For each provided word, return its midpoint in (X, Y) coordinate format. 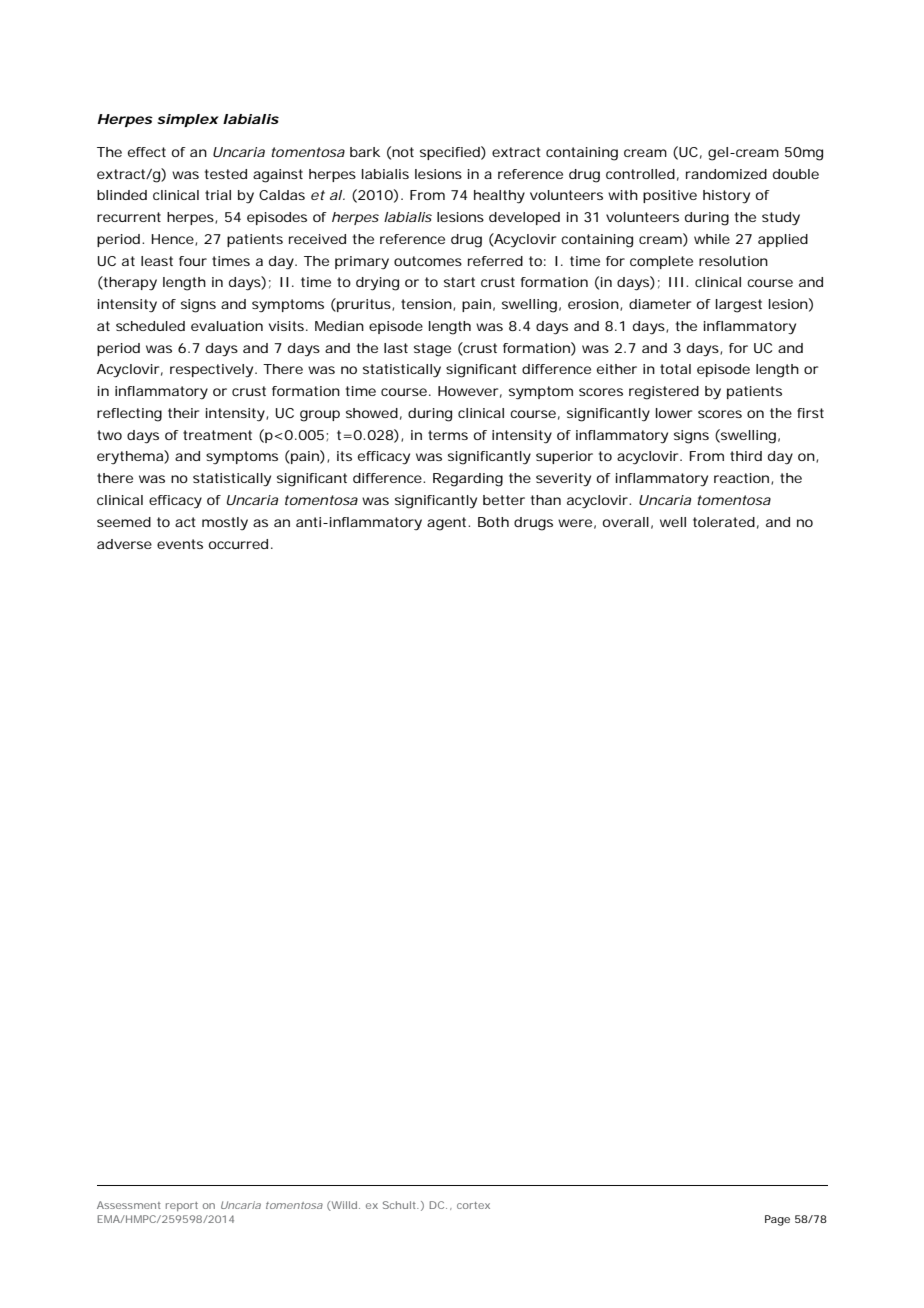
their (183, 413)
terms (448, 435)
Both (493, 522)
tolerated (724, 522)
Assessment (129, 1205)
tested (226, 174)
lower (674, 413)
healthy (499, 197)
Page (777, 1220)
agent (448, 524)
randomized (726, 174)
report (182, 1206)
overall (626, 522)
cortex (473, 1205)
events (180, 544)
